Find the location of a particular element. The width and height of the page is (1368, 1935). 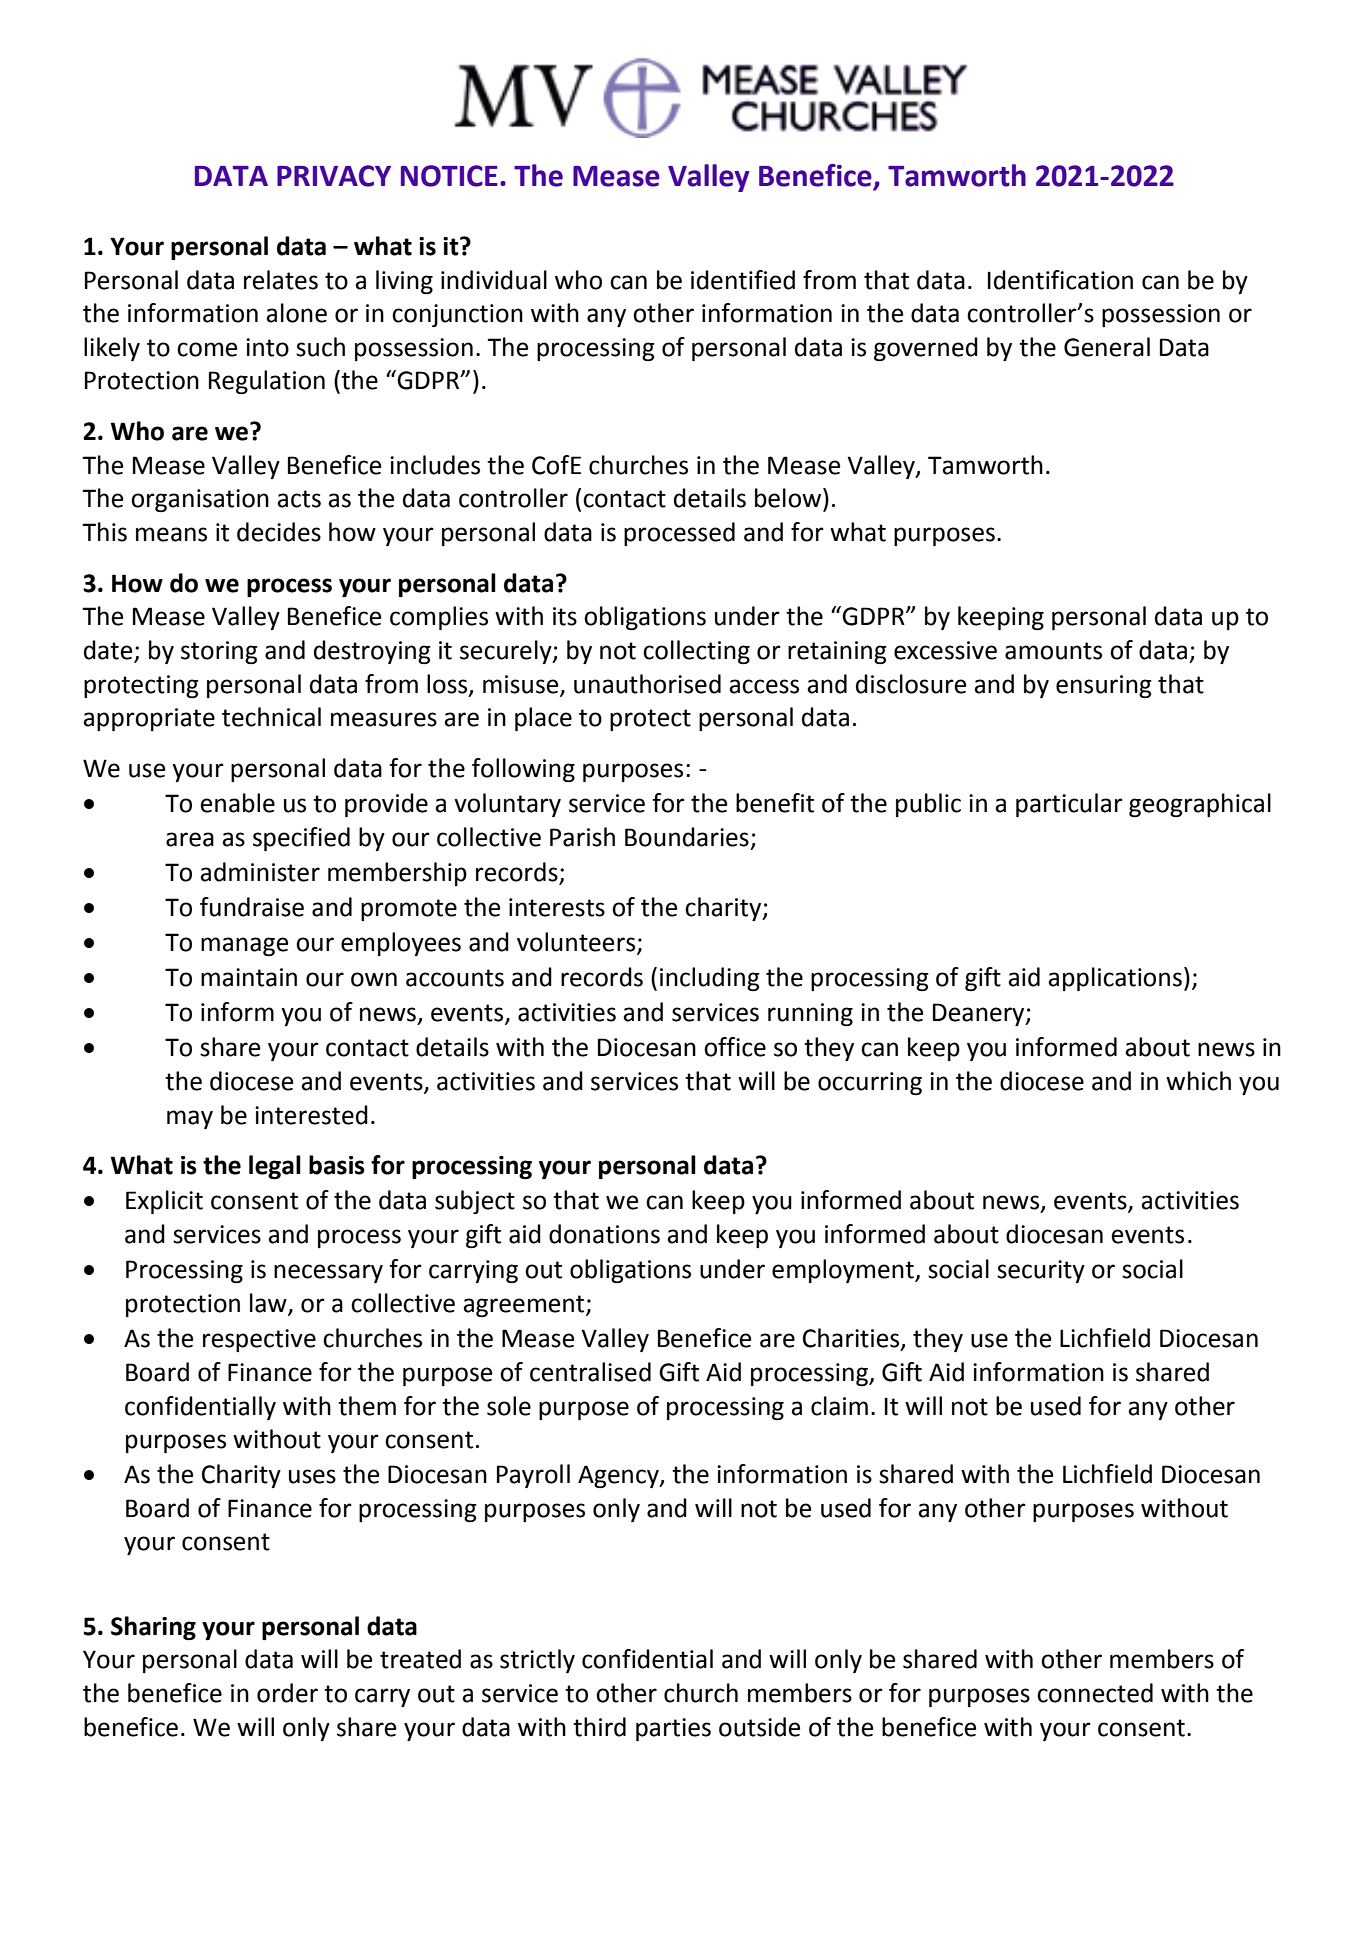

parties is located at coordinates (673, 1729).
